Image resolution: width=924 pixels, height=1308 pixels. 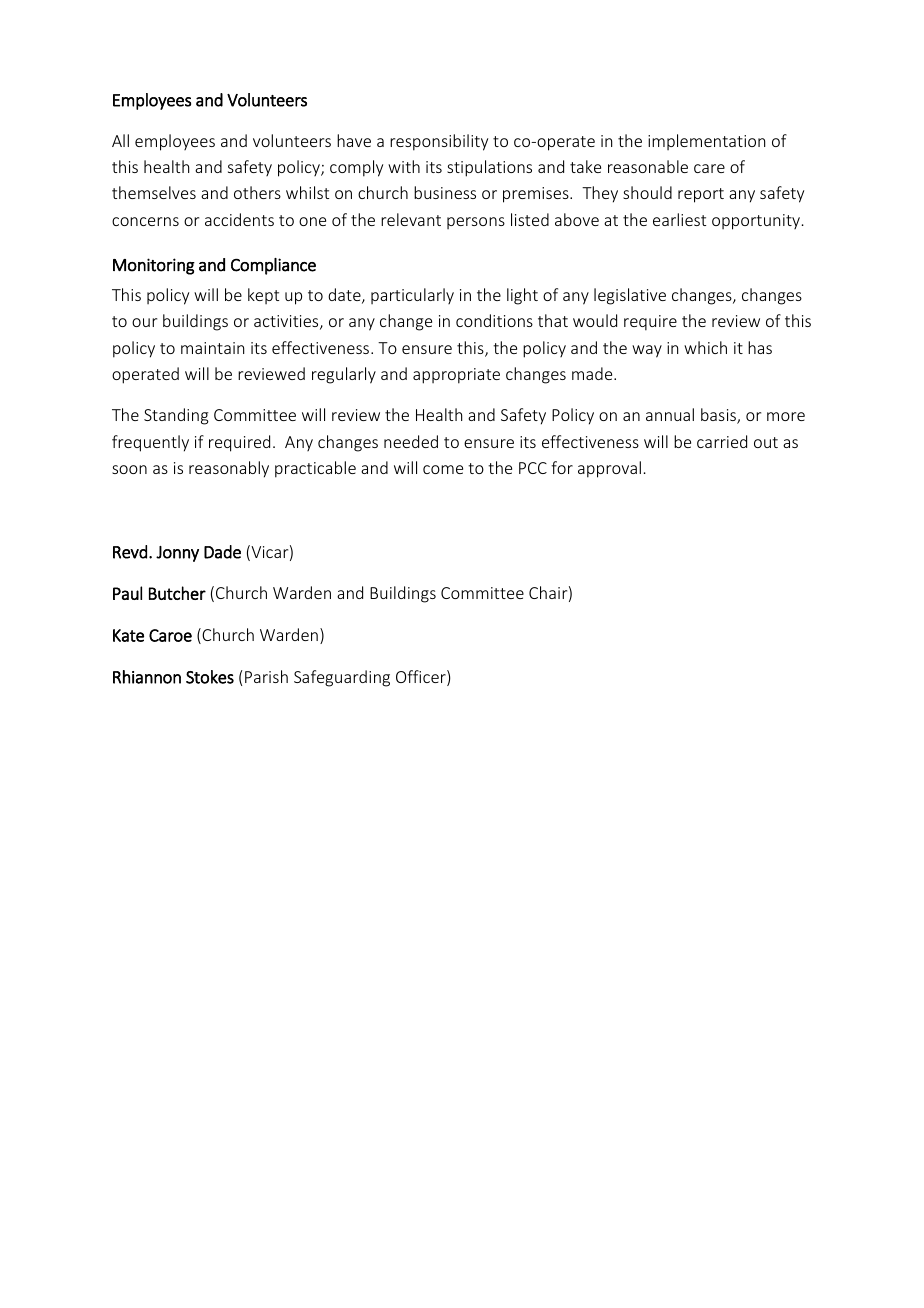 I want to click on particularly, so click(x=412, y=296).
